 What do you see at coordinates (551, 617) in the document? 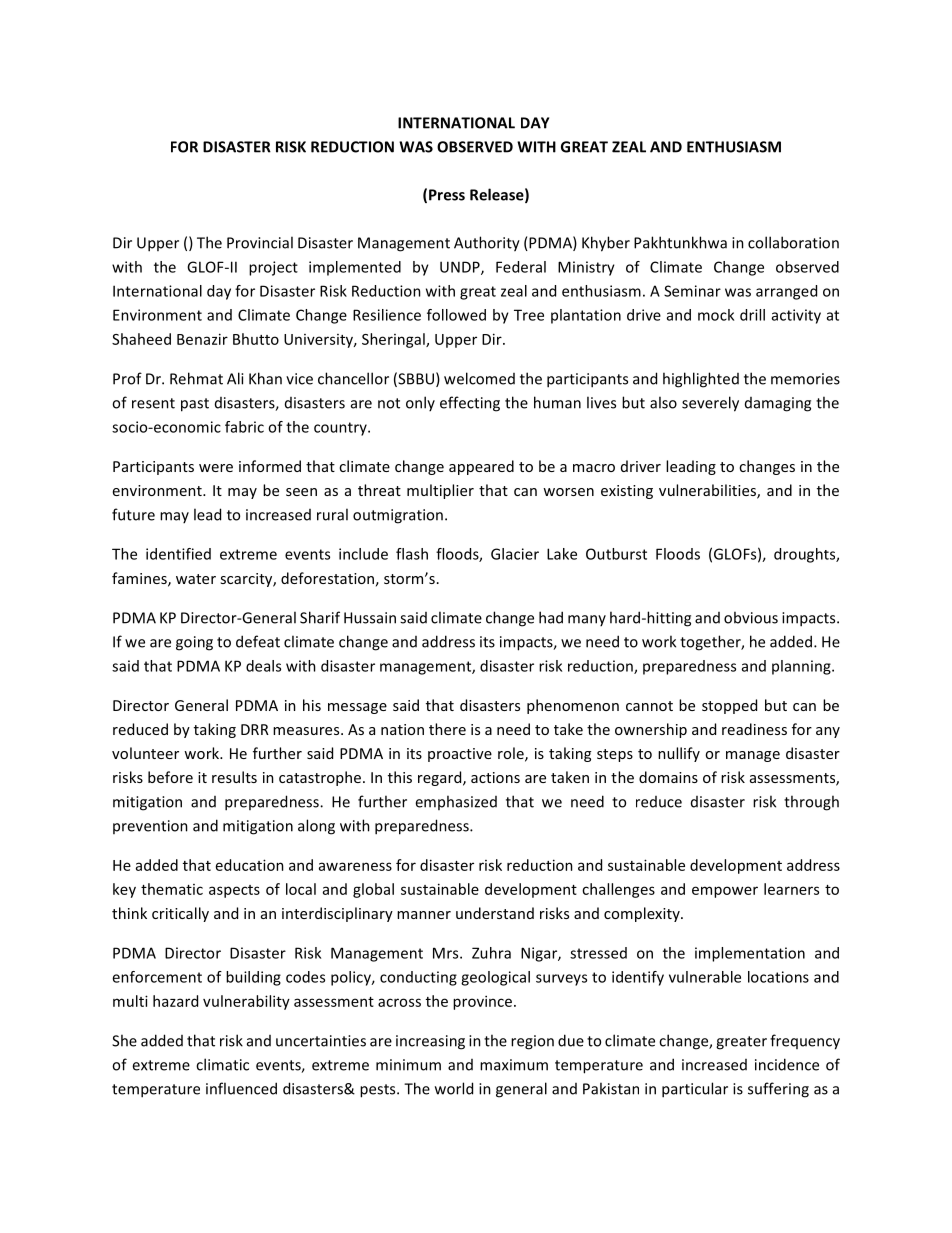
I see `had` at bounding box center [551, 617].
